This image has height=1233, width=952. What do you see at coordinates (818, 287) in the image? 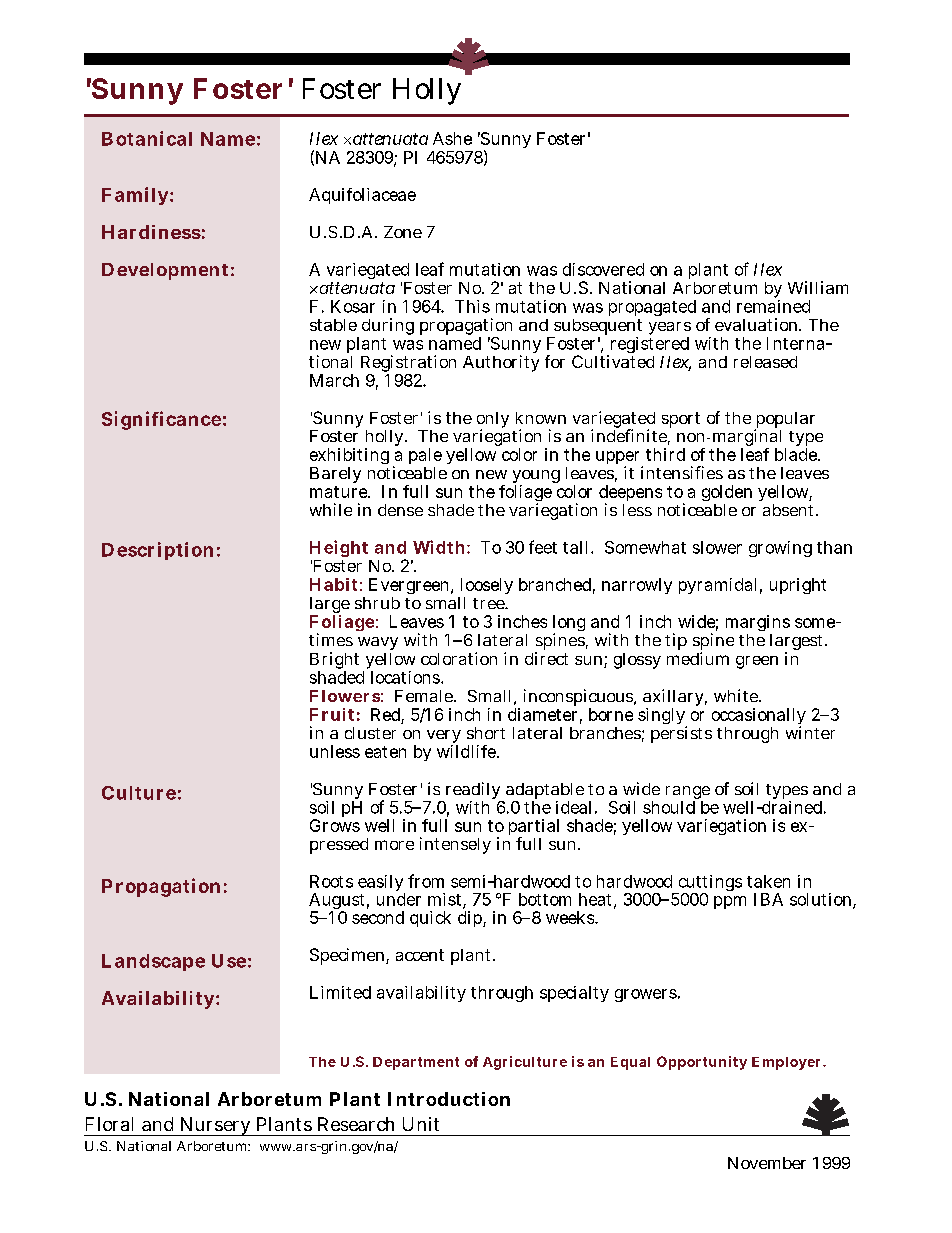
I see `William` at bounding box center [818, 287].
